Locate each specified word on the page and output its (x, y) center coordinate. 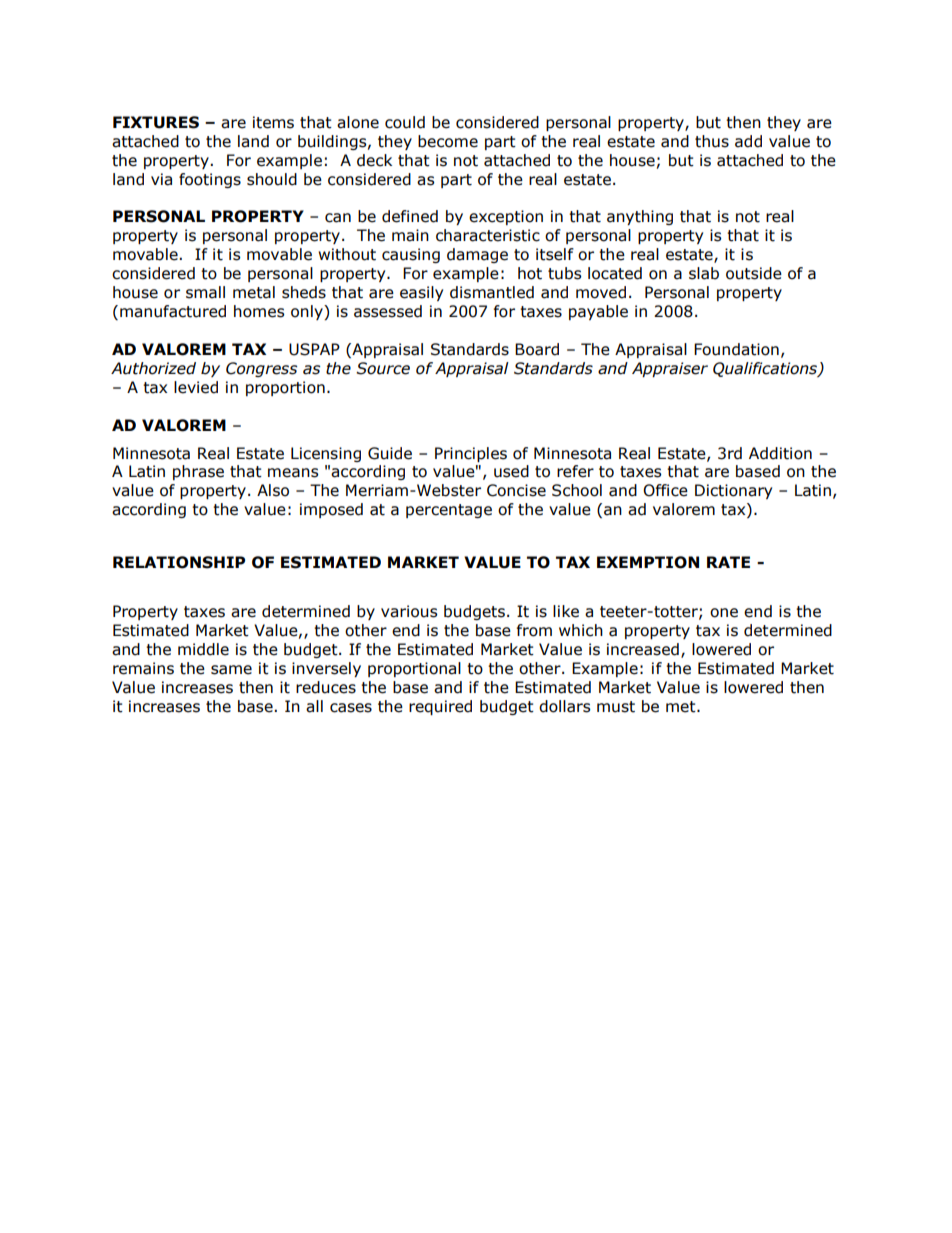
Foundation (736, 349)
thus (712, 141)
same (231, 670)
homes (259, 311)
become (448, 141)
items (273, 122)
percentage (449, 511)
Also (273, 490)
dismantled (492, 292)
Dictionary (733, 491)
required (440, 707)
